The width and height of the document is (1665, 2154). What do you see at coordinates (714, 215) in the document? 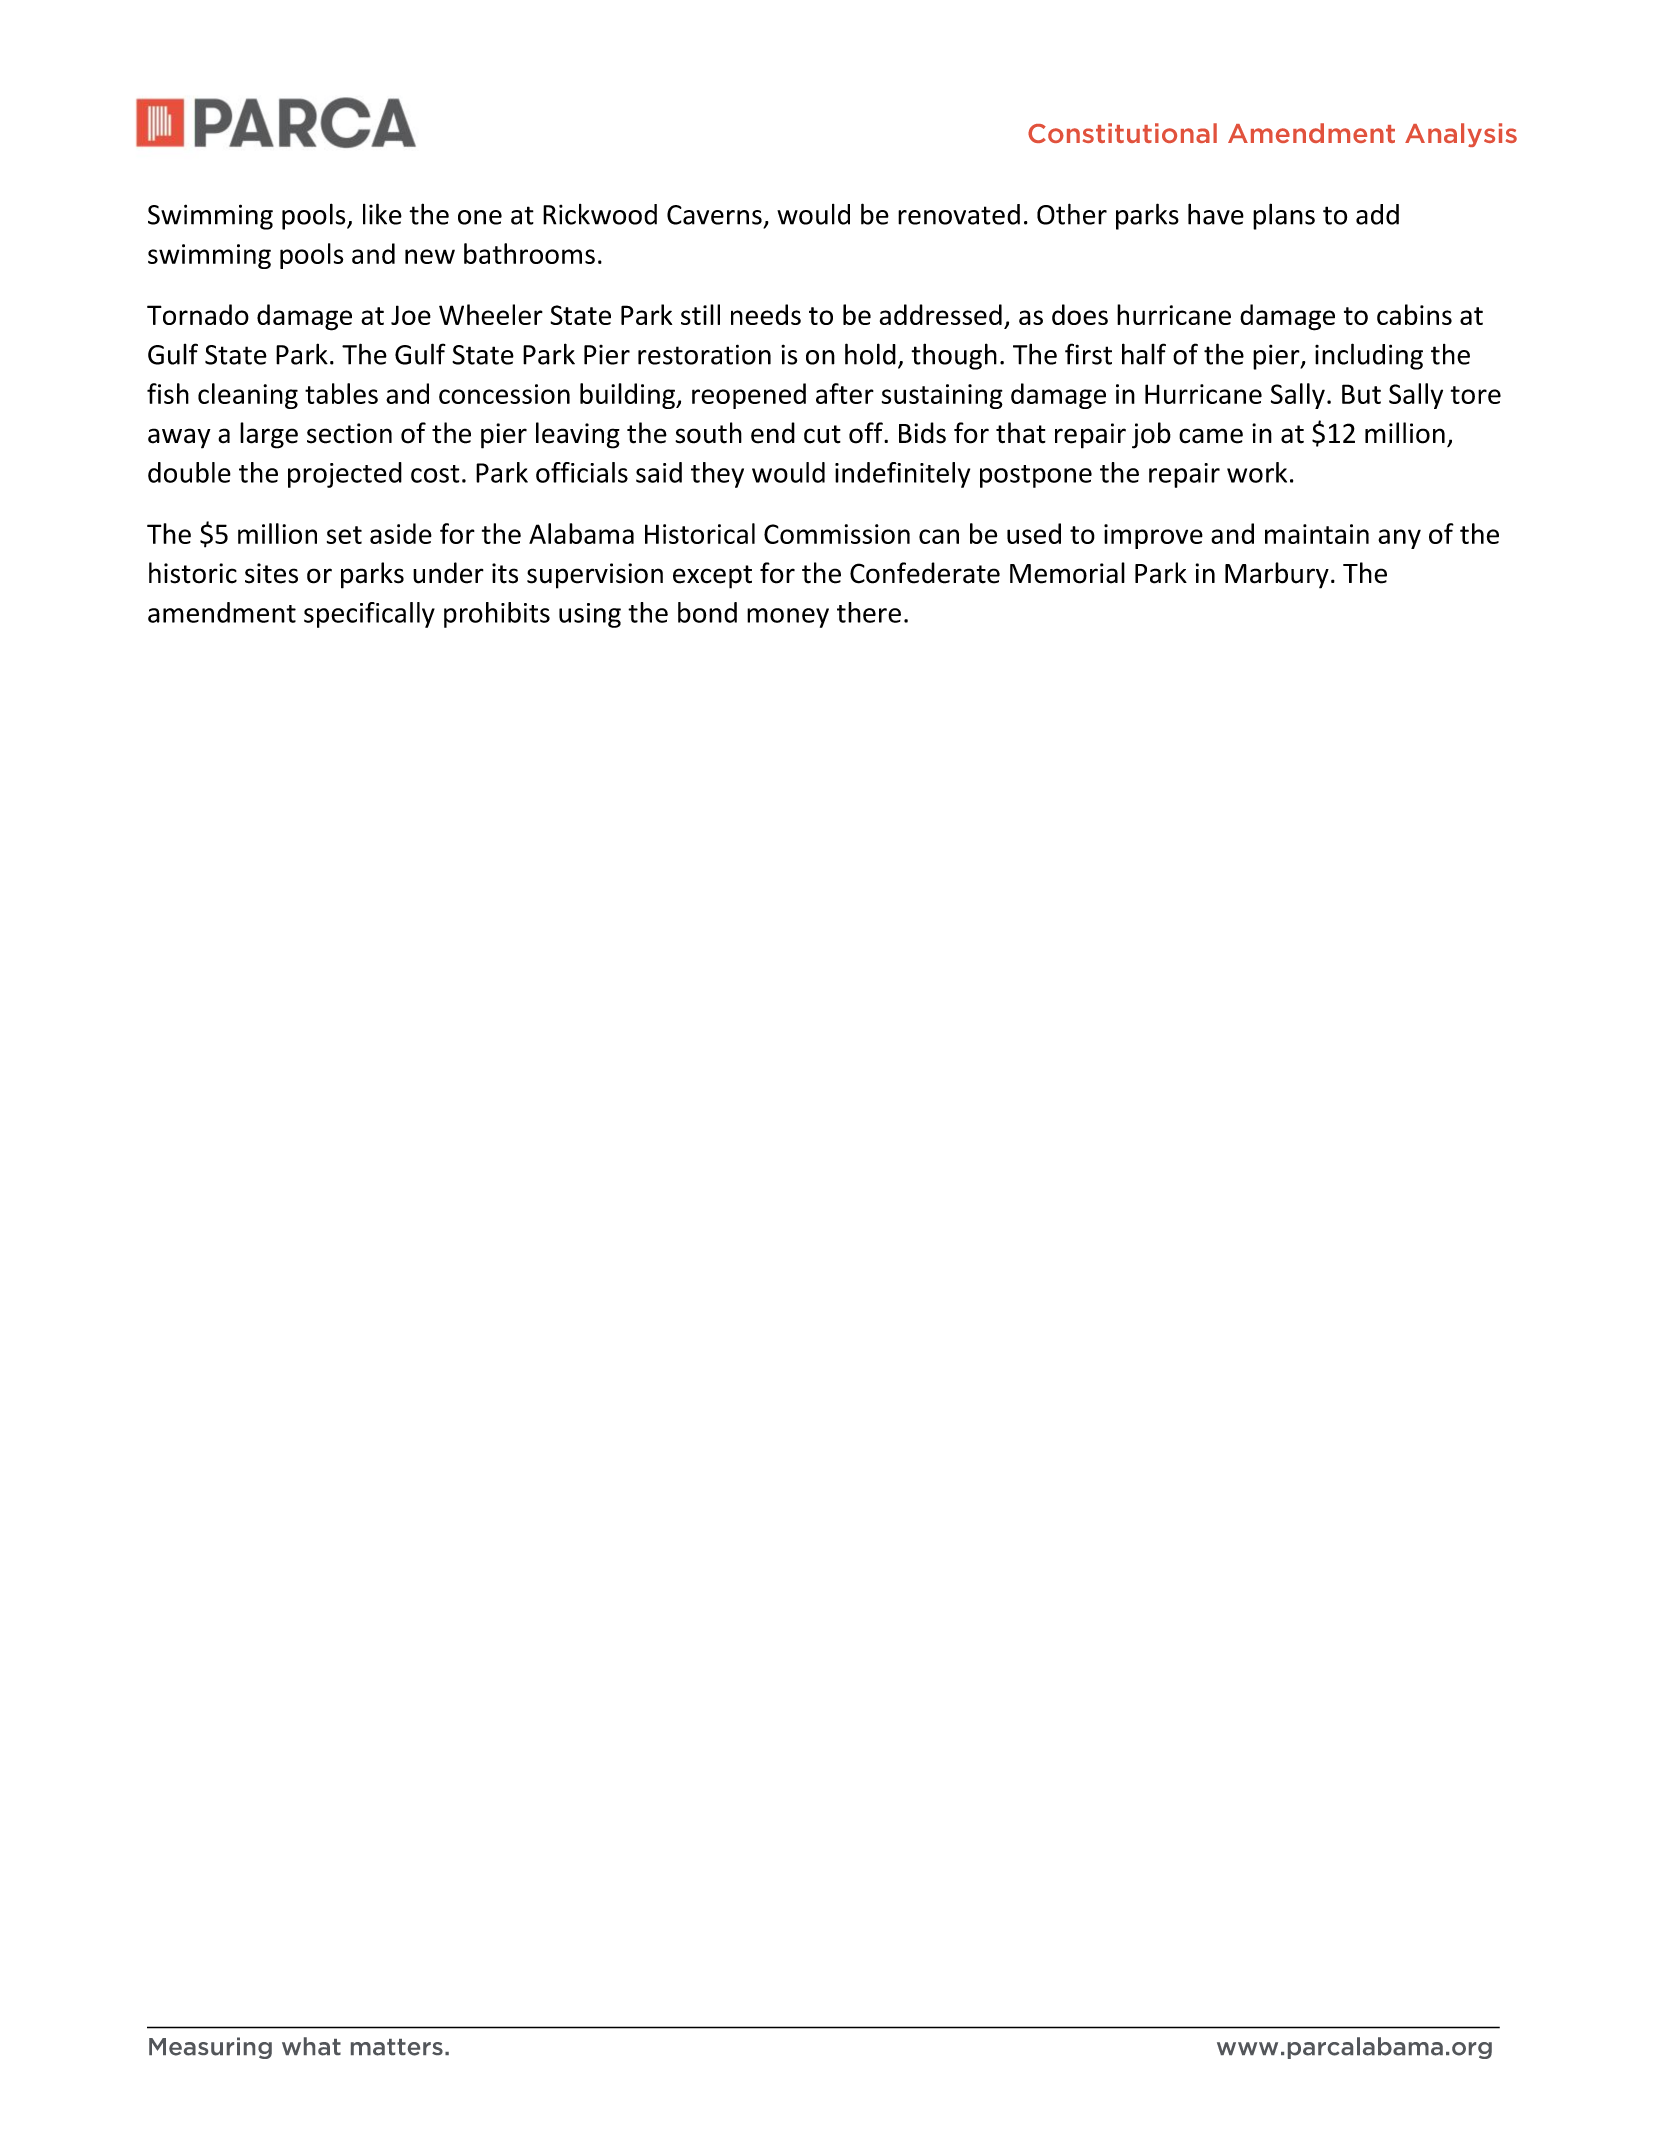
I see `Caverns` at bounding box center [714, 215].
